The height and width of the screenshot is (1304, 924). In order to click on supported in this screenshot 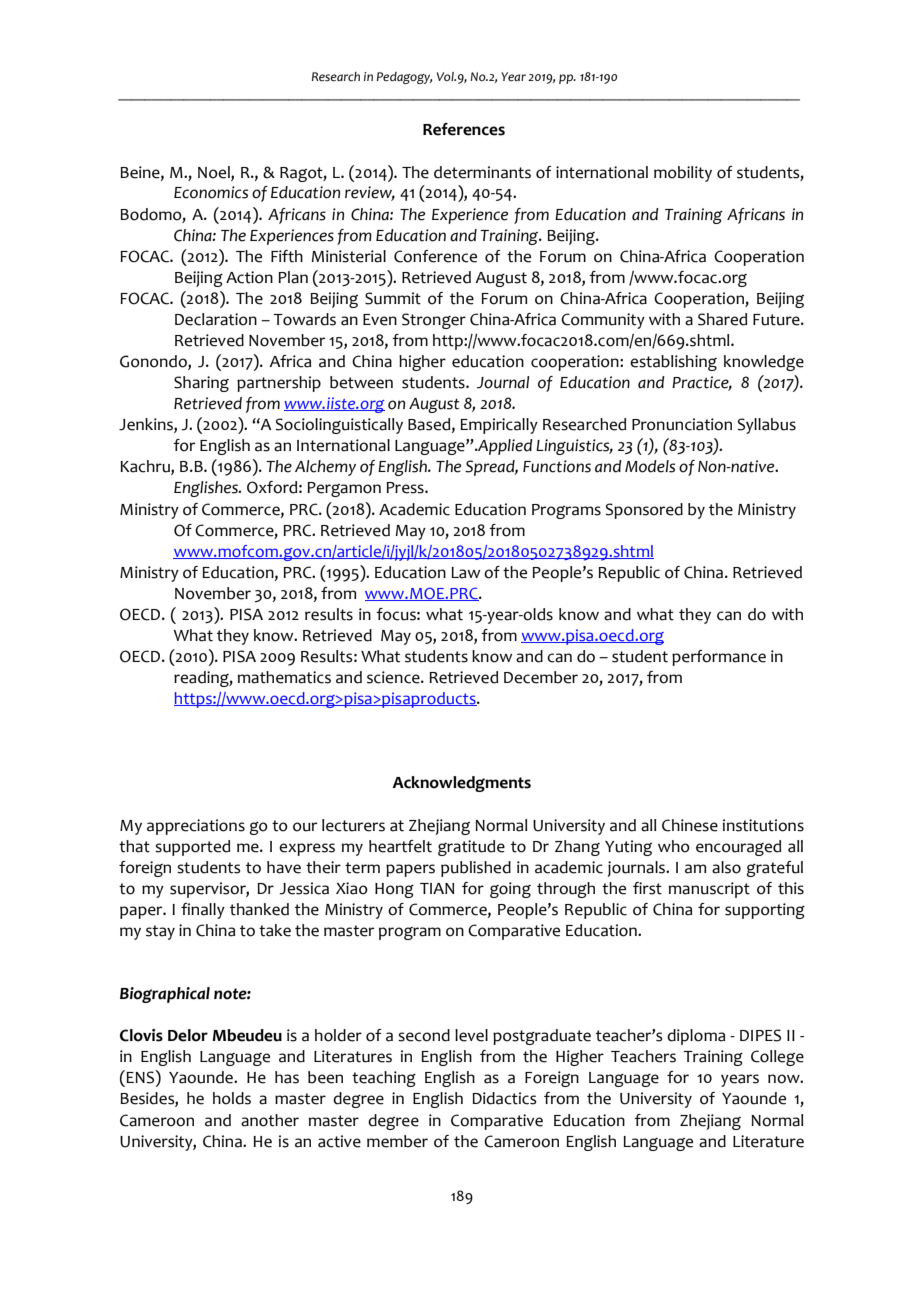, I will do `click(192, 848)`.
